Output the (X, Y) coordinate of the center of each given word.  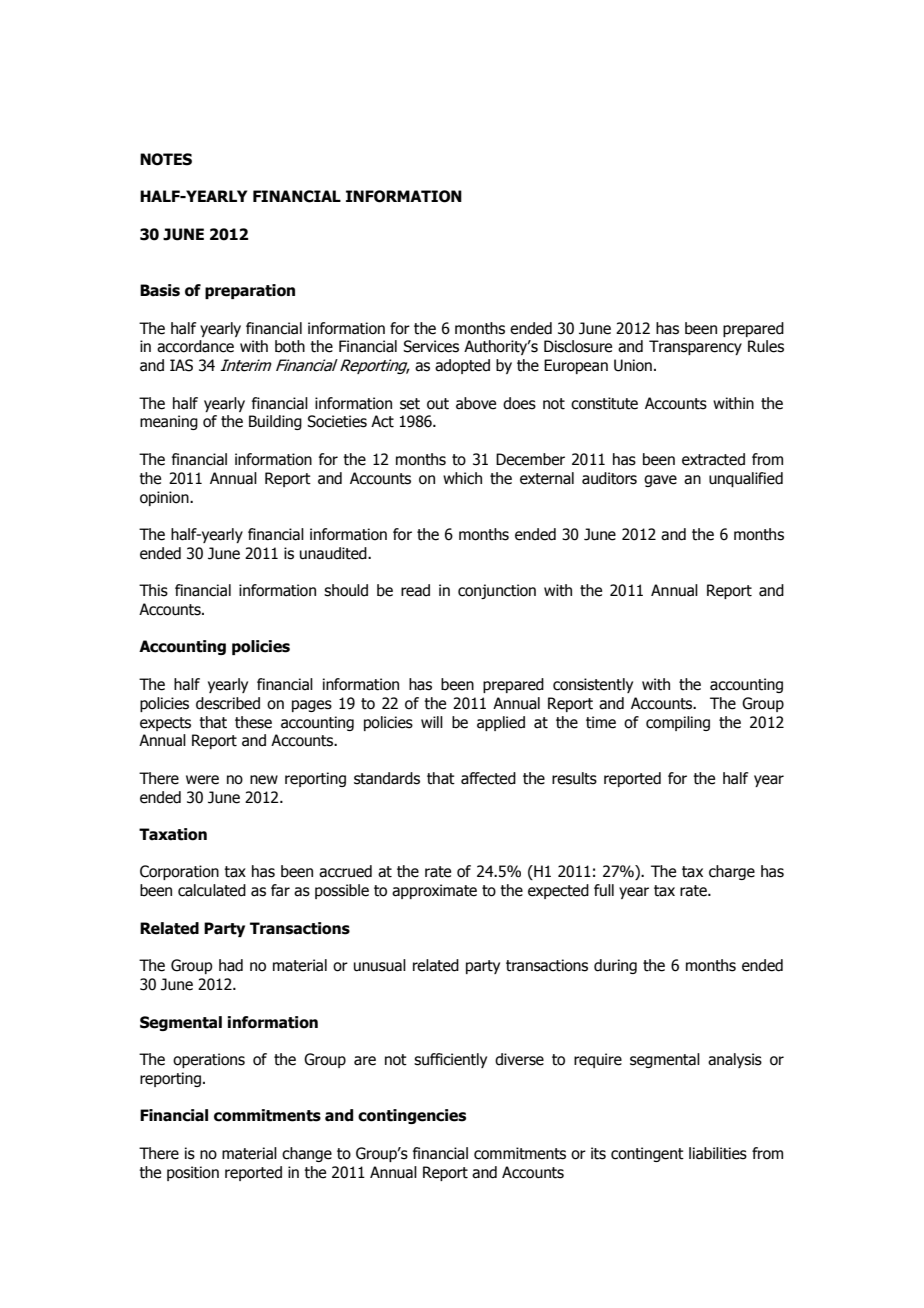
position (193, 1173)
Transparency (695, 347)
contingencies (412, 1116)
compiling (678, 723)
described (228, 703)
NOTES (166, 159)
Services (431, 346)
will (432, 722)
